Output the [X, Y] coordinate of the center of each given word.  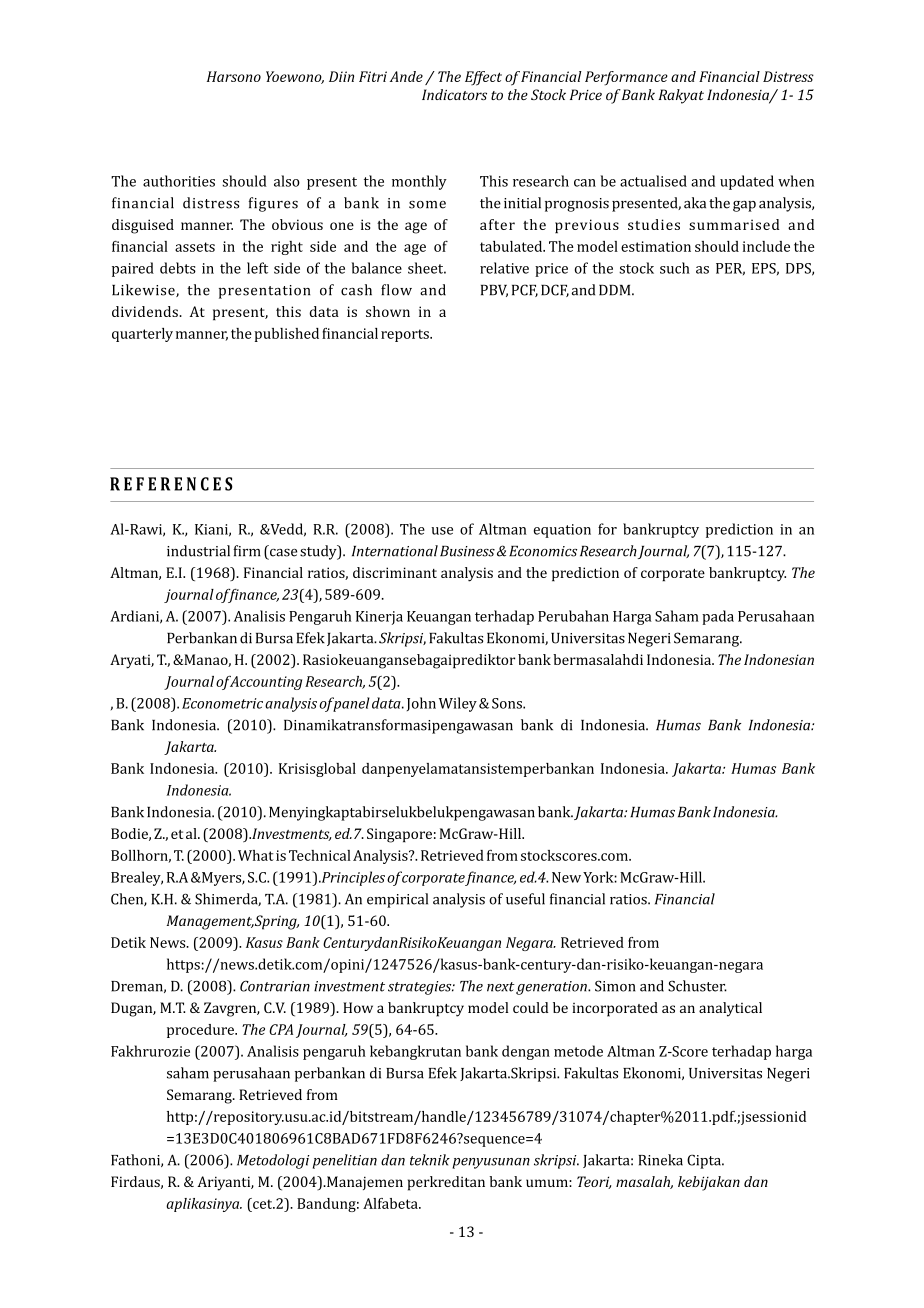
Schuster [697, 986]
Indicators [454, 94]
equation [562, 531]
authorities [179, 181]
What [256, 855]
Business [467, 551]
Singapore [399, 835]
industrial [198, 551]
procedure [201, 1031]
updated [747, 182]
